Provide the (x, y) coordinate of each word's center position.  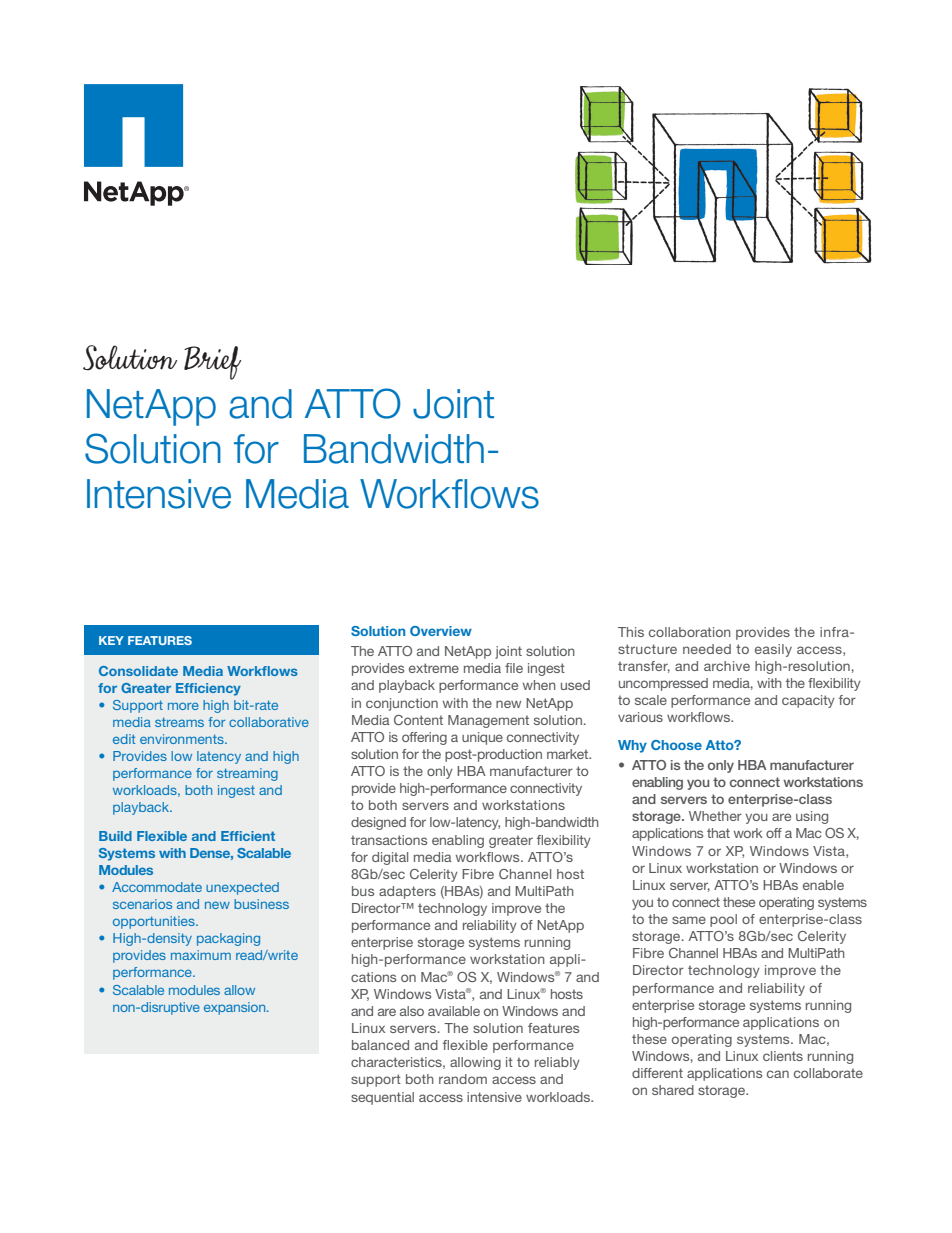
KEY (111, 640)
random (463, 1079)
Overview (441, 631)
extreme (434, 668)
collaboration (690, 632)
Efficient (248, 836)
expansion (236, 1008)
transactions (389, 840)
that (718, 833)
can (778, 1074)
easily (773, 650)
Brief (212, 363)
